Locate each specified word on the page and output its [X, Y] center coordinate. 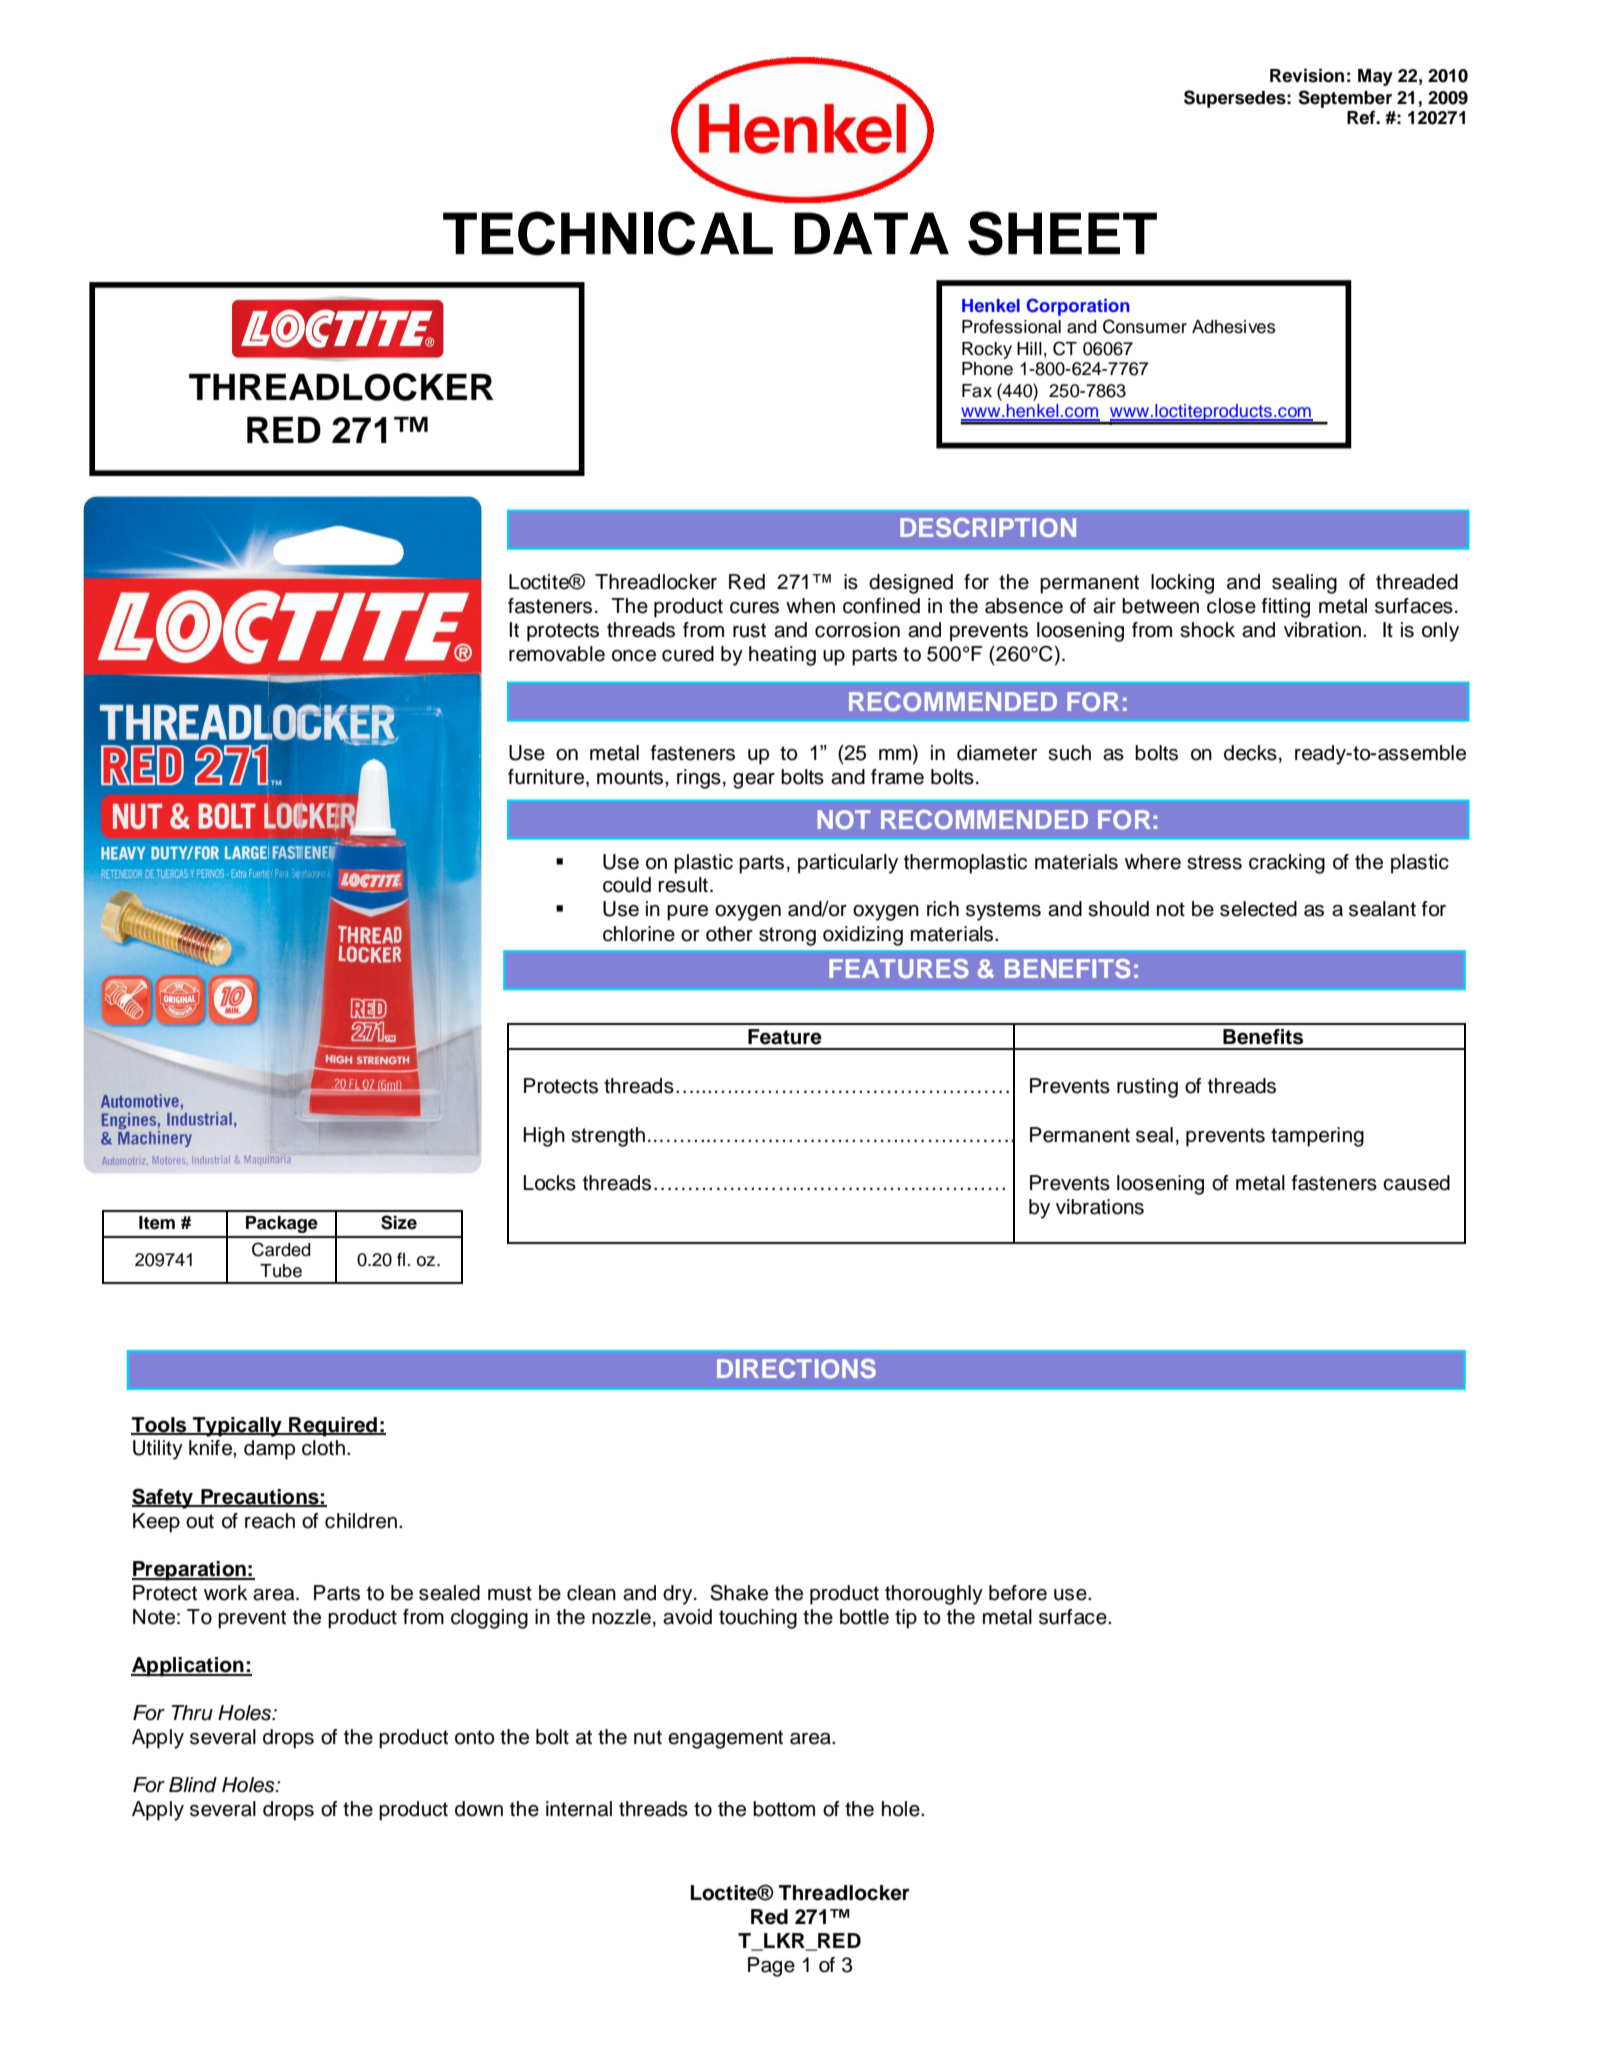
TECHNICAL [608, 233]
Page [771, 1967]
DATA [871, 233]
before [1018, 1593]
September [1345, 99]
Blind [193, 1785]
